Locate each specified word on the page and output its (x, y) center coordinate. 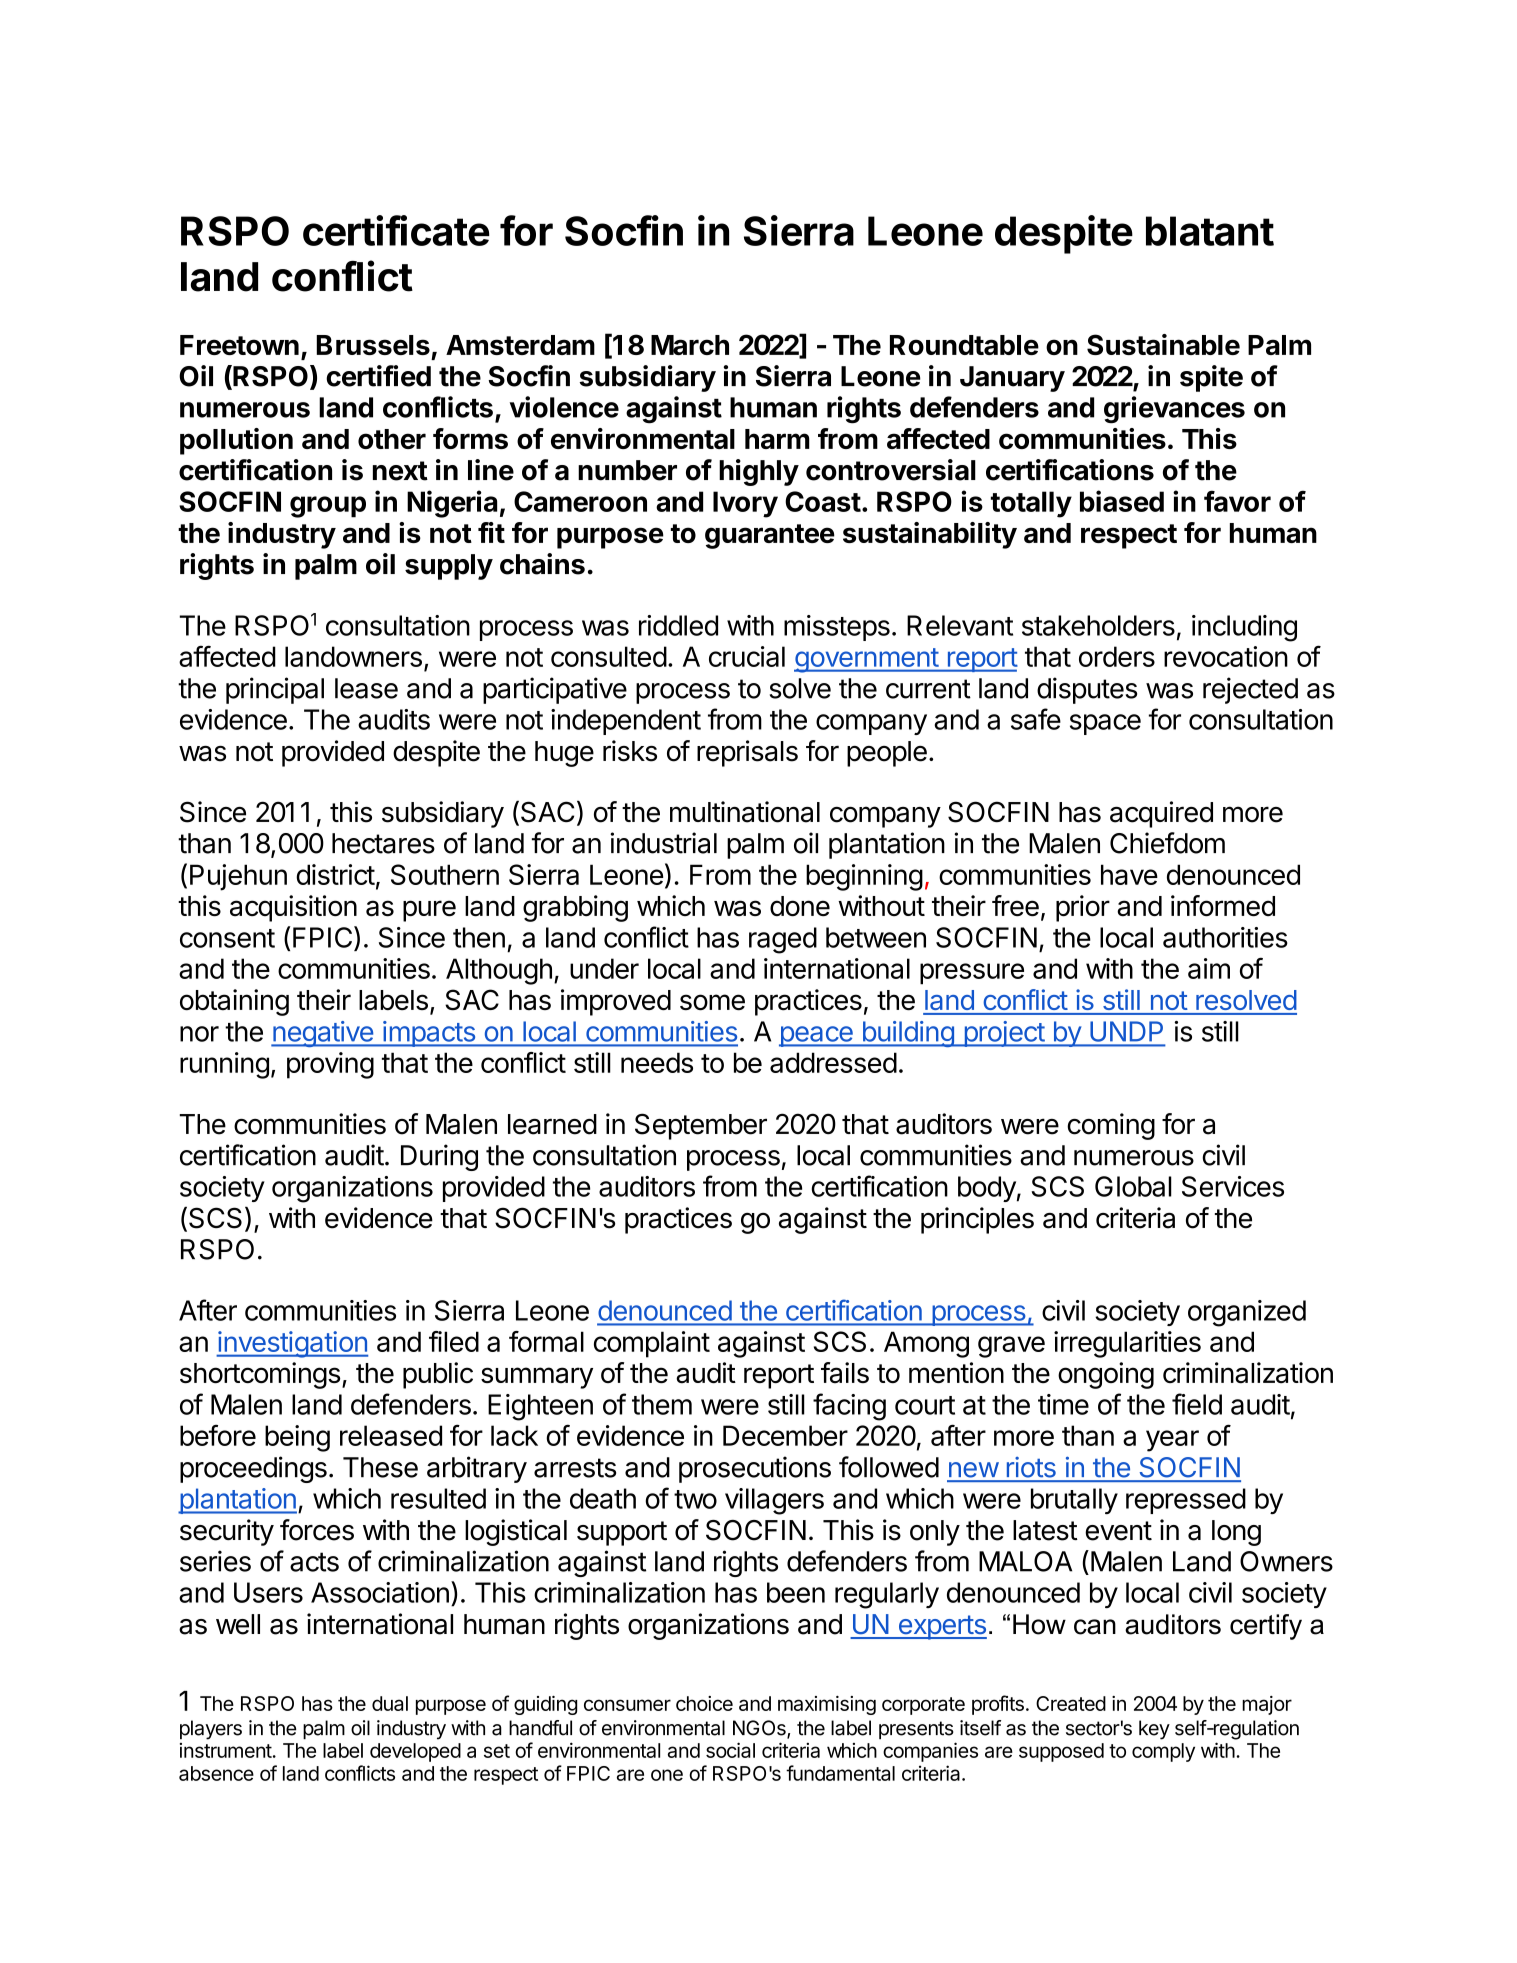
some (712, 1002)
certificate (396, 230)
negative (323, 1034)
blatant (1210, 231)
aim (1209, 968)
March (690, 345)
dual (390, 1703)
